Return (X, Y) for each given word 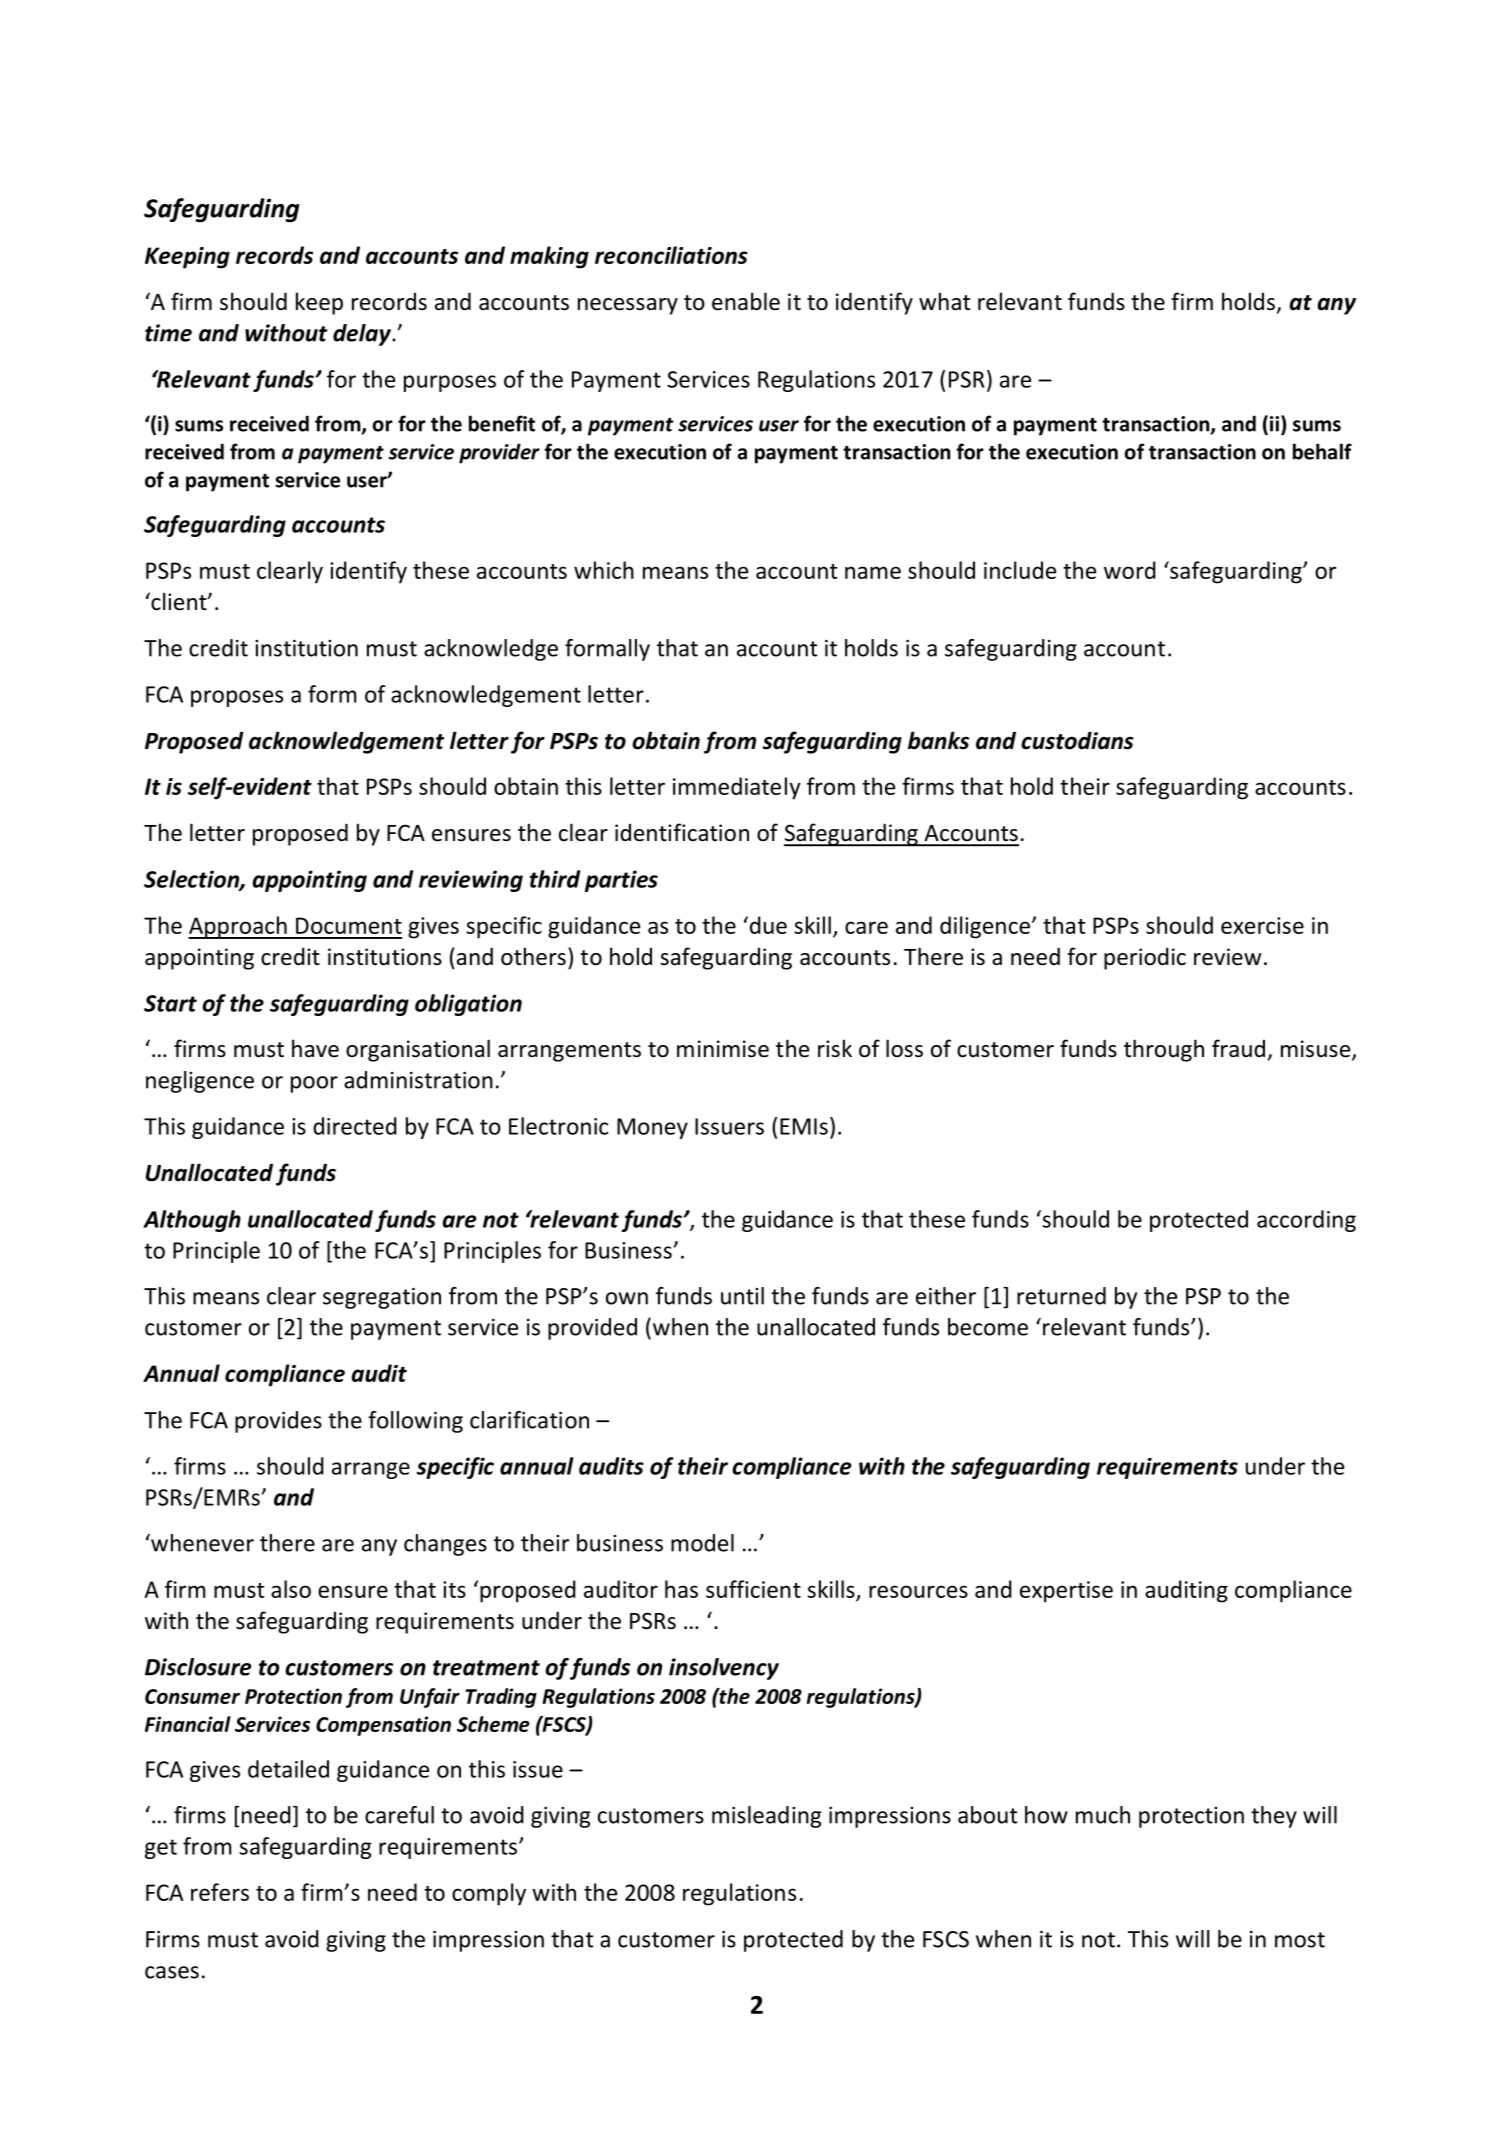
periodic (1145, 958)
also (291, 1589)
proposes (237, 698)
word (1130, 570)
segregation (382, 1298)
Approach (238, 927)
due (767, 925)
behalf (1322, 451)
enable (746, 301)
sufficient (753, 1589)
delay (363, 335)
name (873, 572)
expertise (1066, 1592)
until (742, 1296)
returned (1061, 1296)
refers (220, 1892)
